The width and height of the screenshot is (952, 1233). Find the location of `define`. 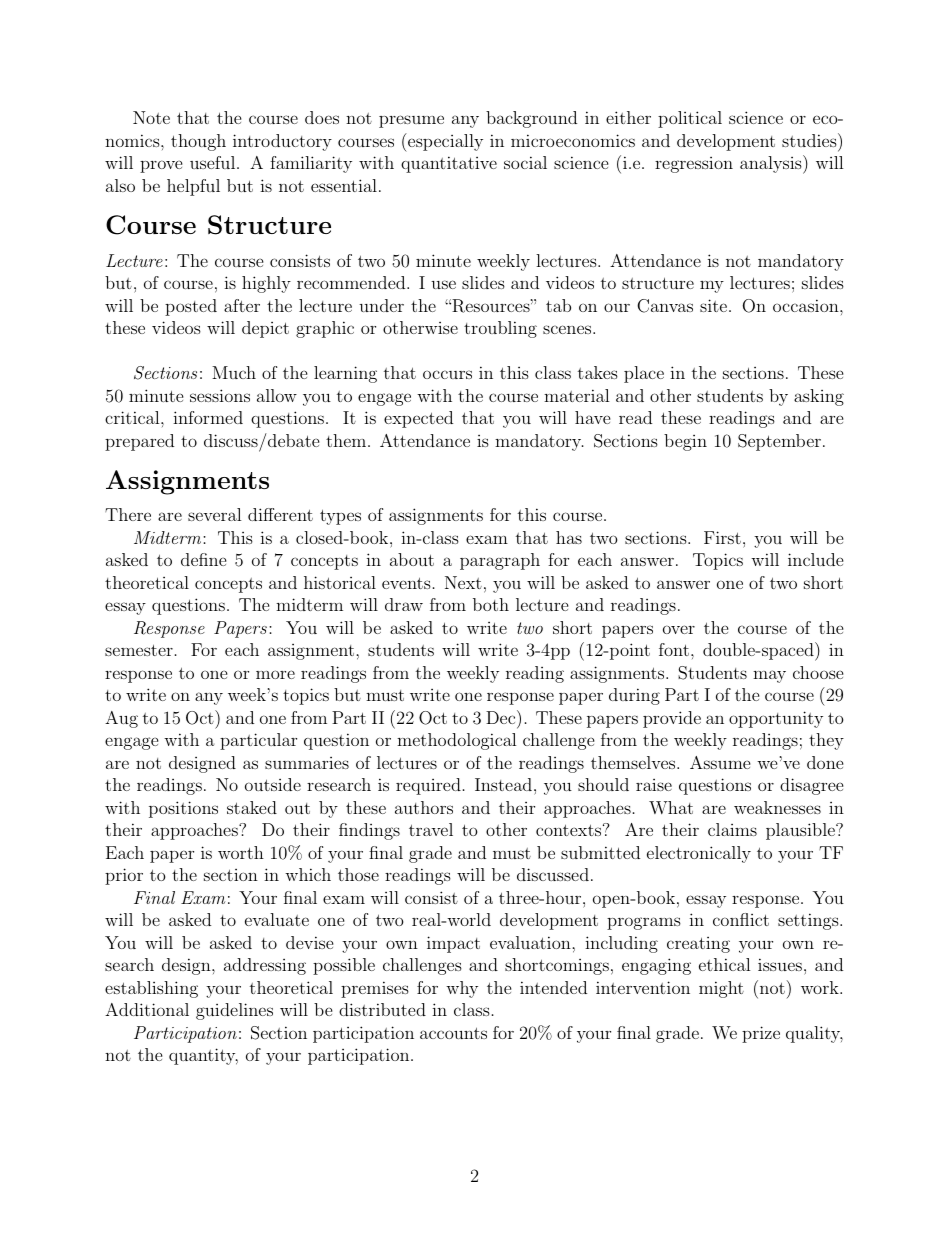

define is located at coordinates (204, 559).
